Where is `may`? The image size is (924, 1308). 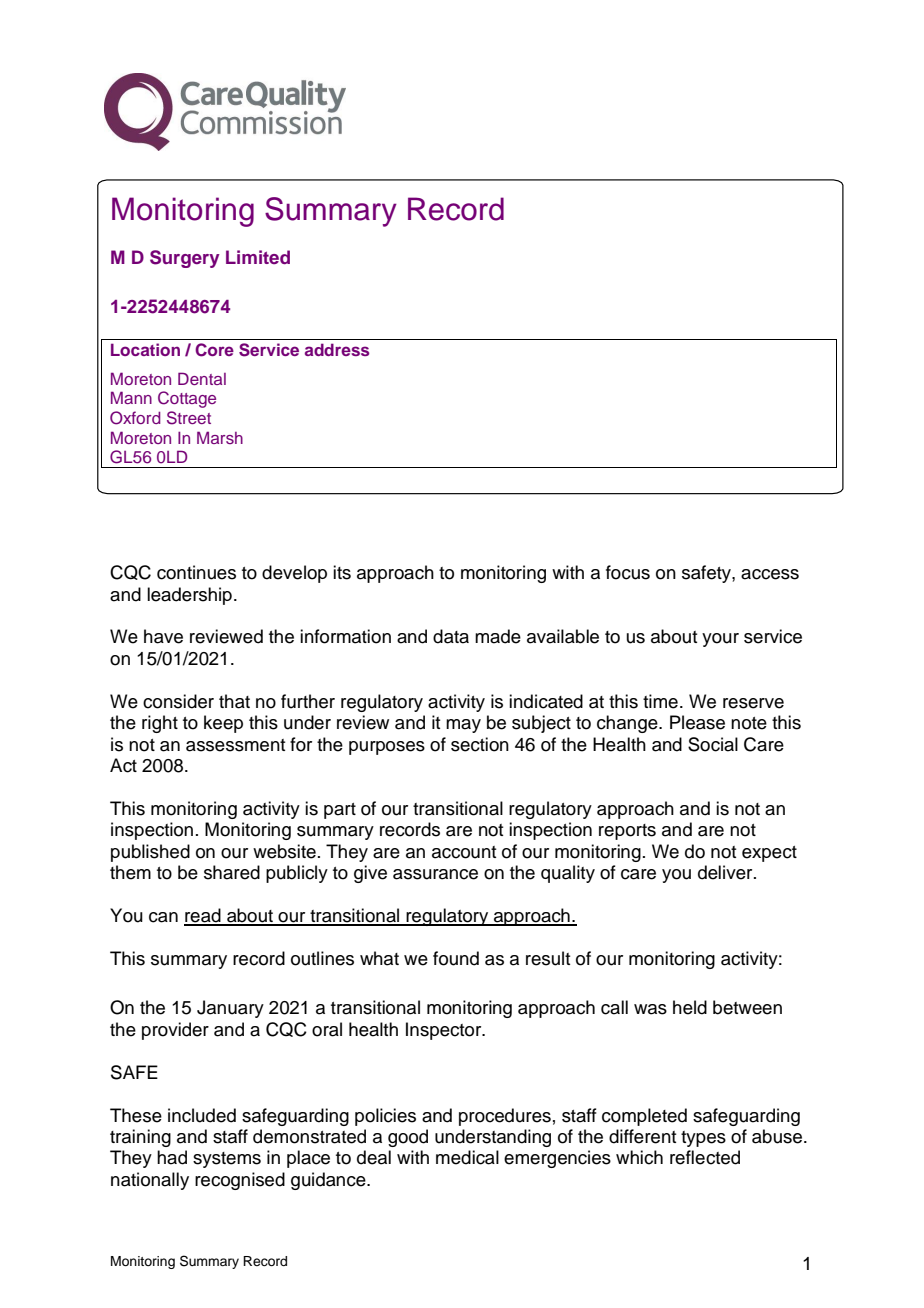 may is located at coordinates (463, 726).
